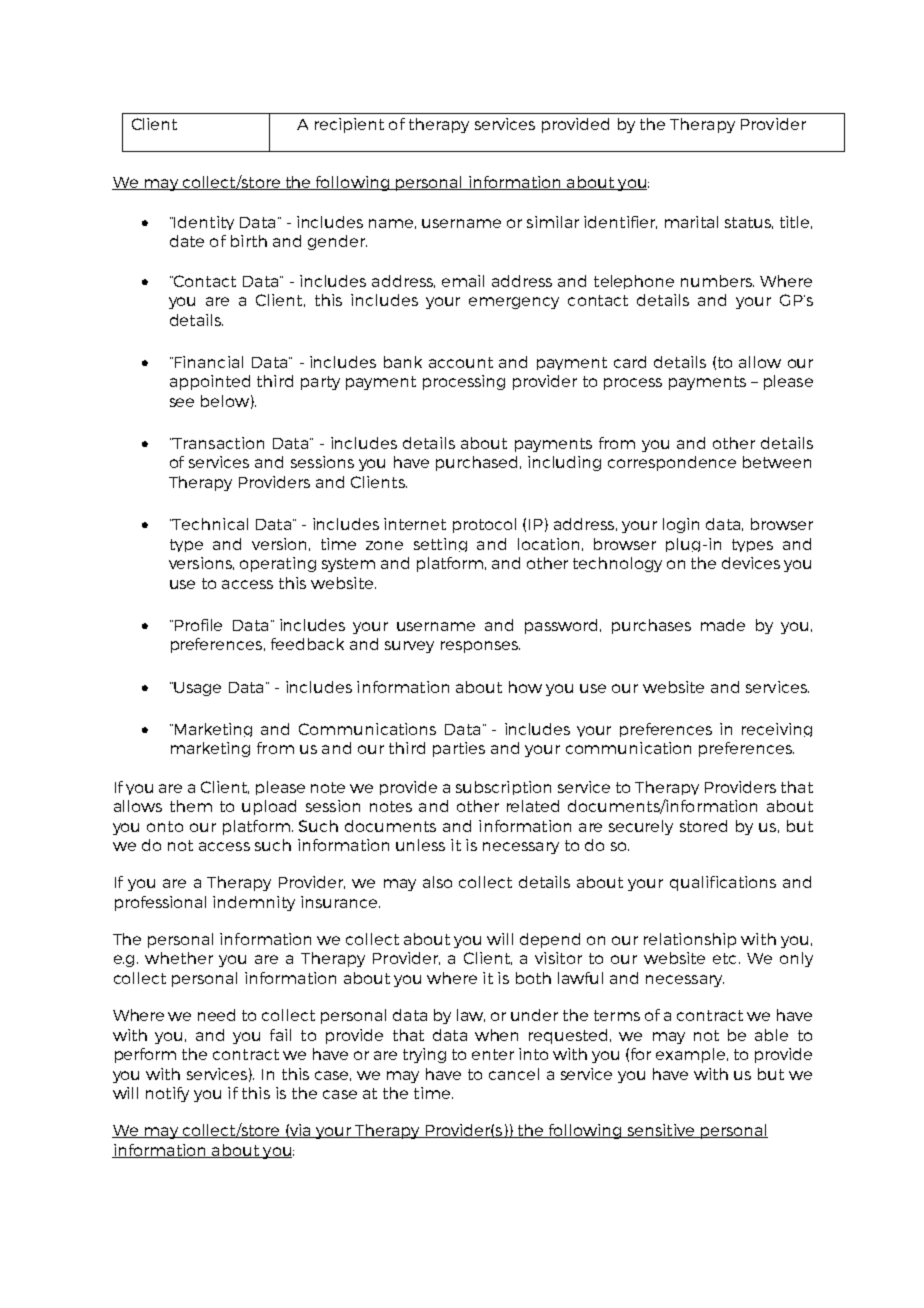 The image size is (924, 1308). What do you see at coordinates (437, 882) in the screenshot?
I see `also` at bounding box center [437, 882].
